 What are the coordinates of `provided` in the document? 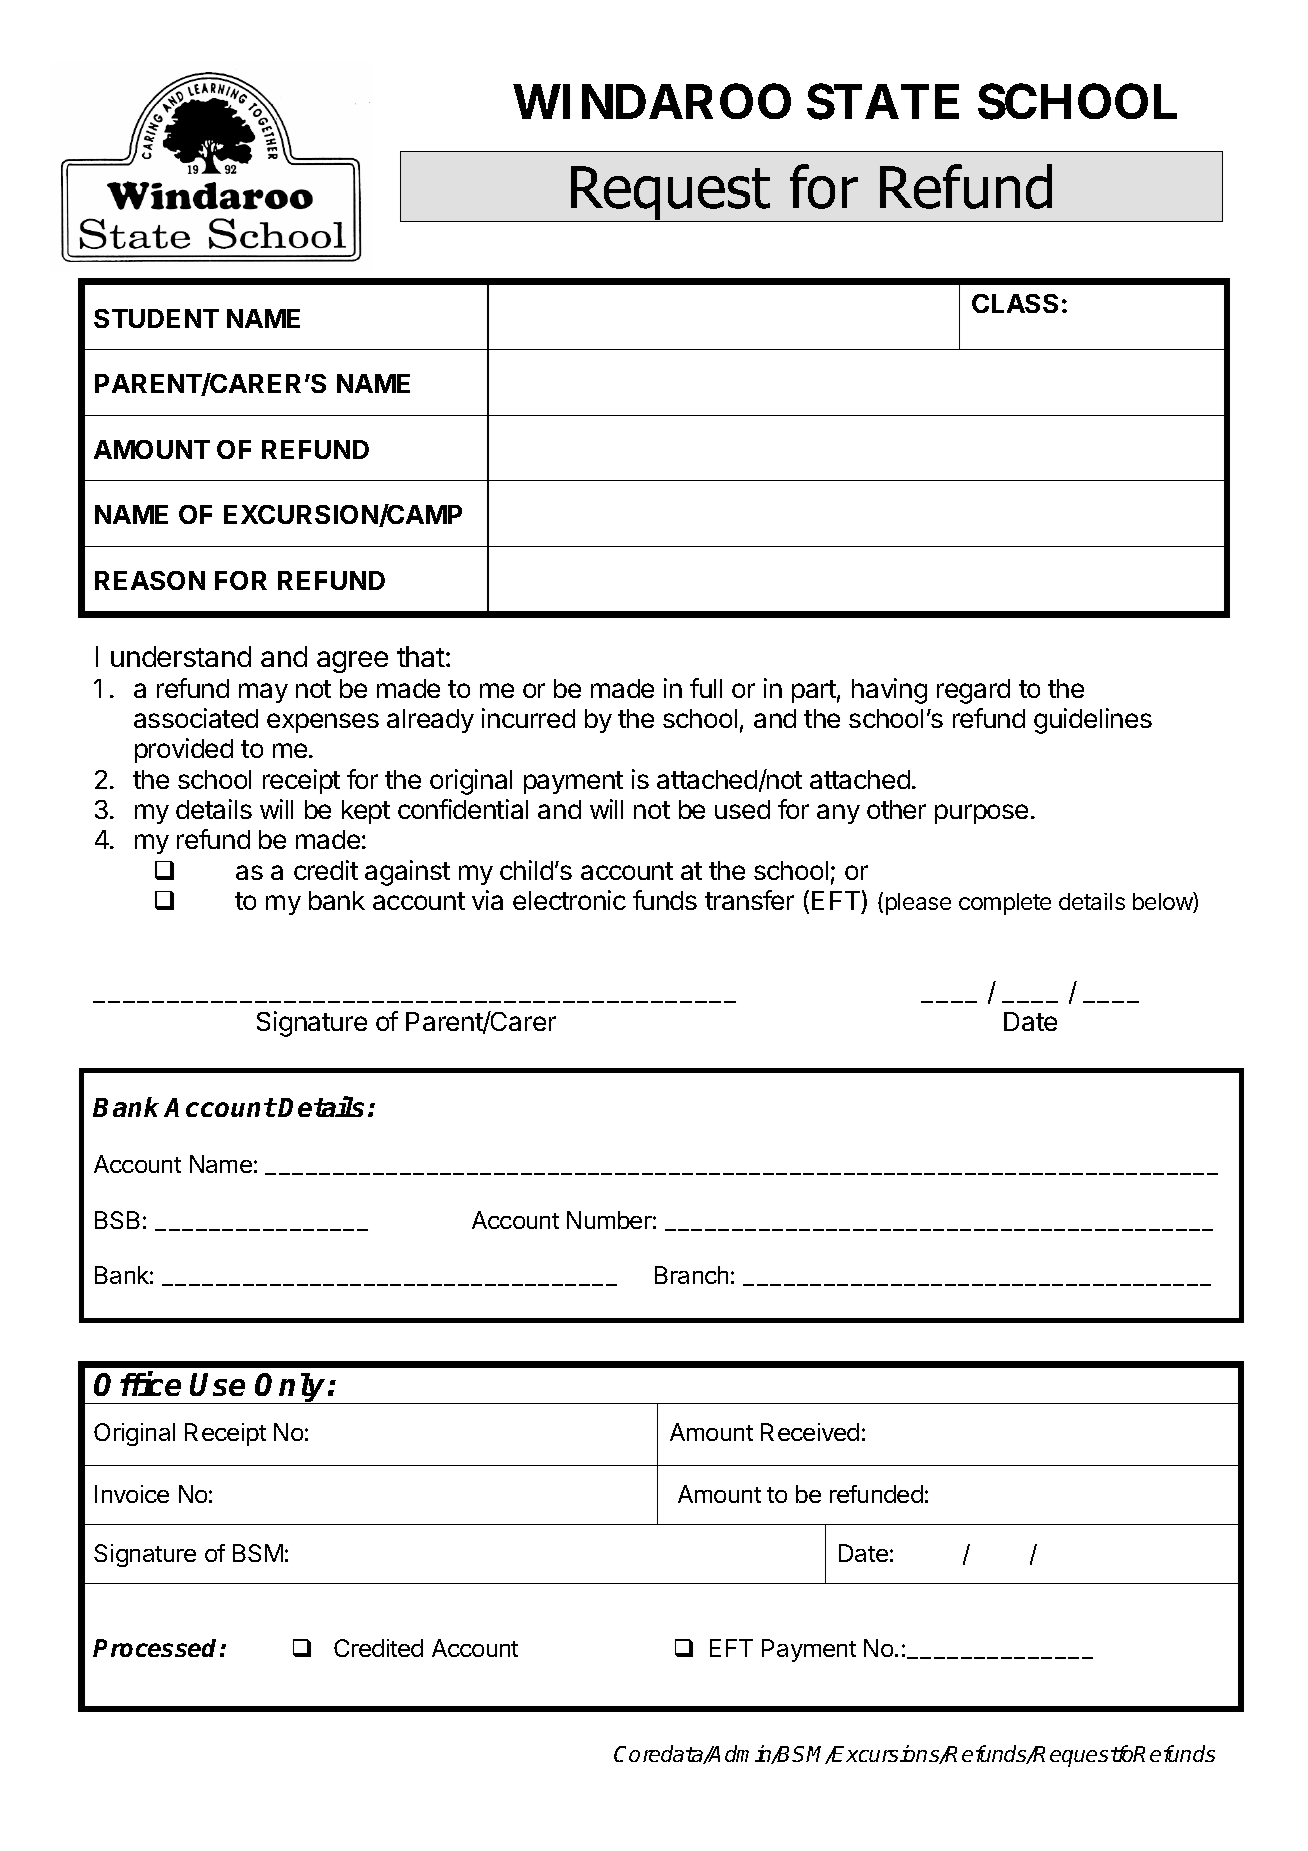 It's located at (184, 750).
